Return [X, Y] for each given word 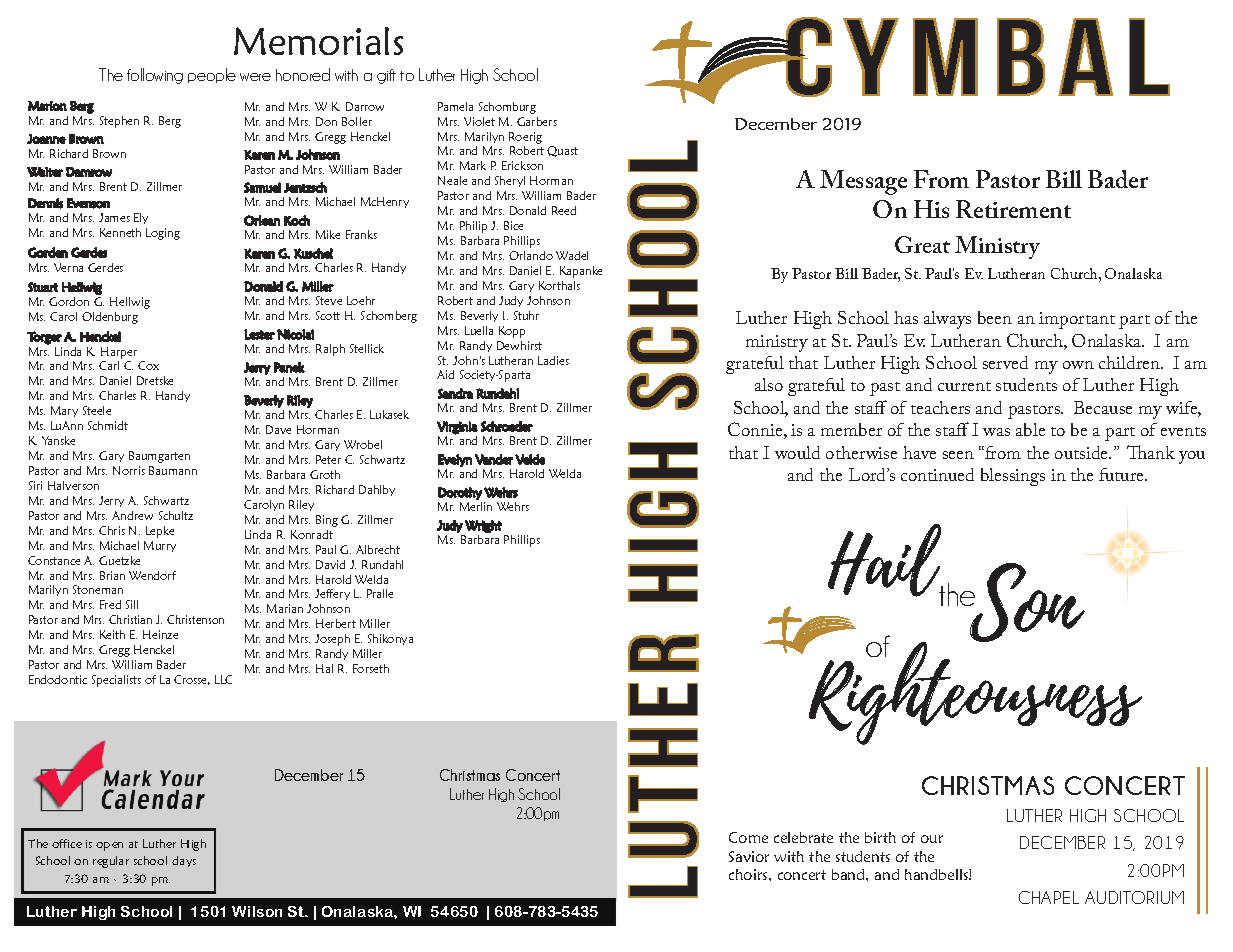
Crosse [192, 680]
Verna [68, 267]
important [1077, 320]
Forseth [371, 668]
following [155, 76]
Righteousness [974, 692]
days [184, 861]
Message [863, 182]
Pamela [455, 106]
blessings [1013, 477]
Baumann [173, 470]
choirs [749, 874]
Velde [530, 459]
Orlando [531, 255]
